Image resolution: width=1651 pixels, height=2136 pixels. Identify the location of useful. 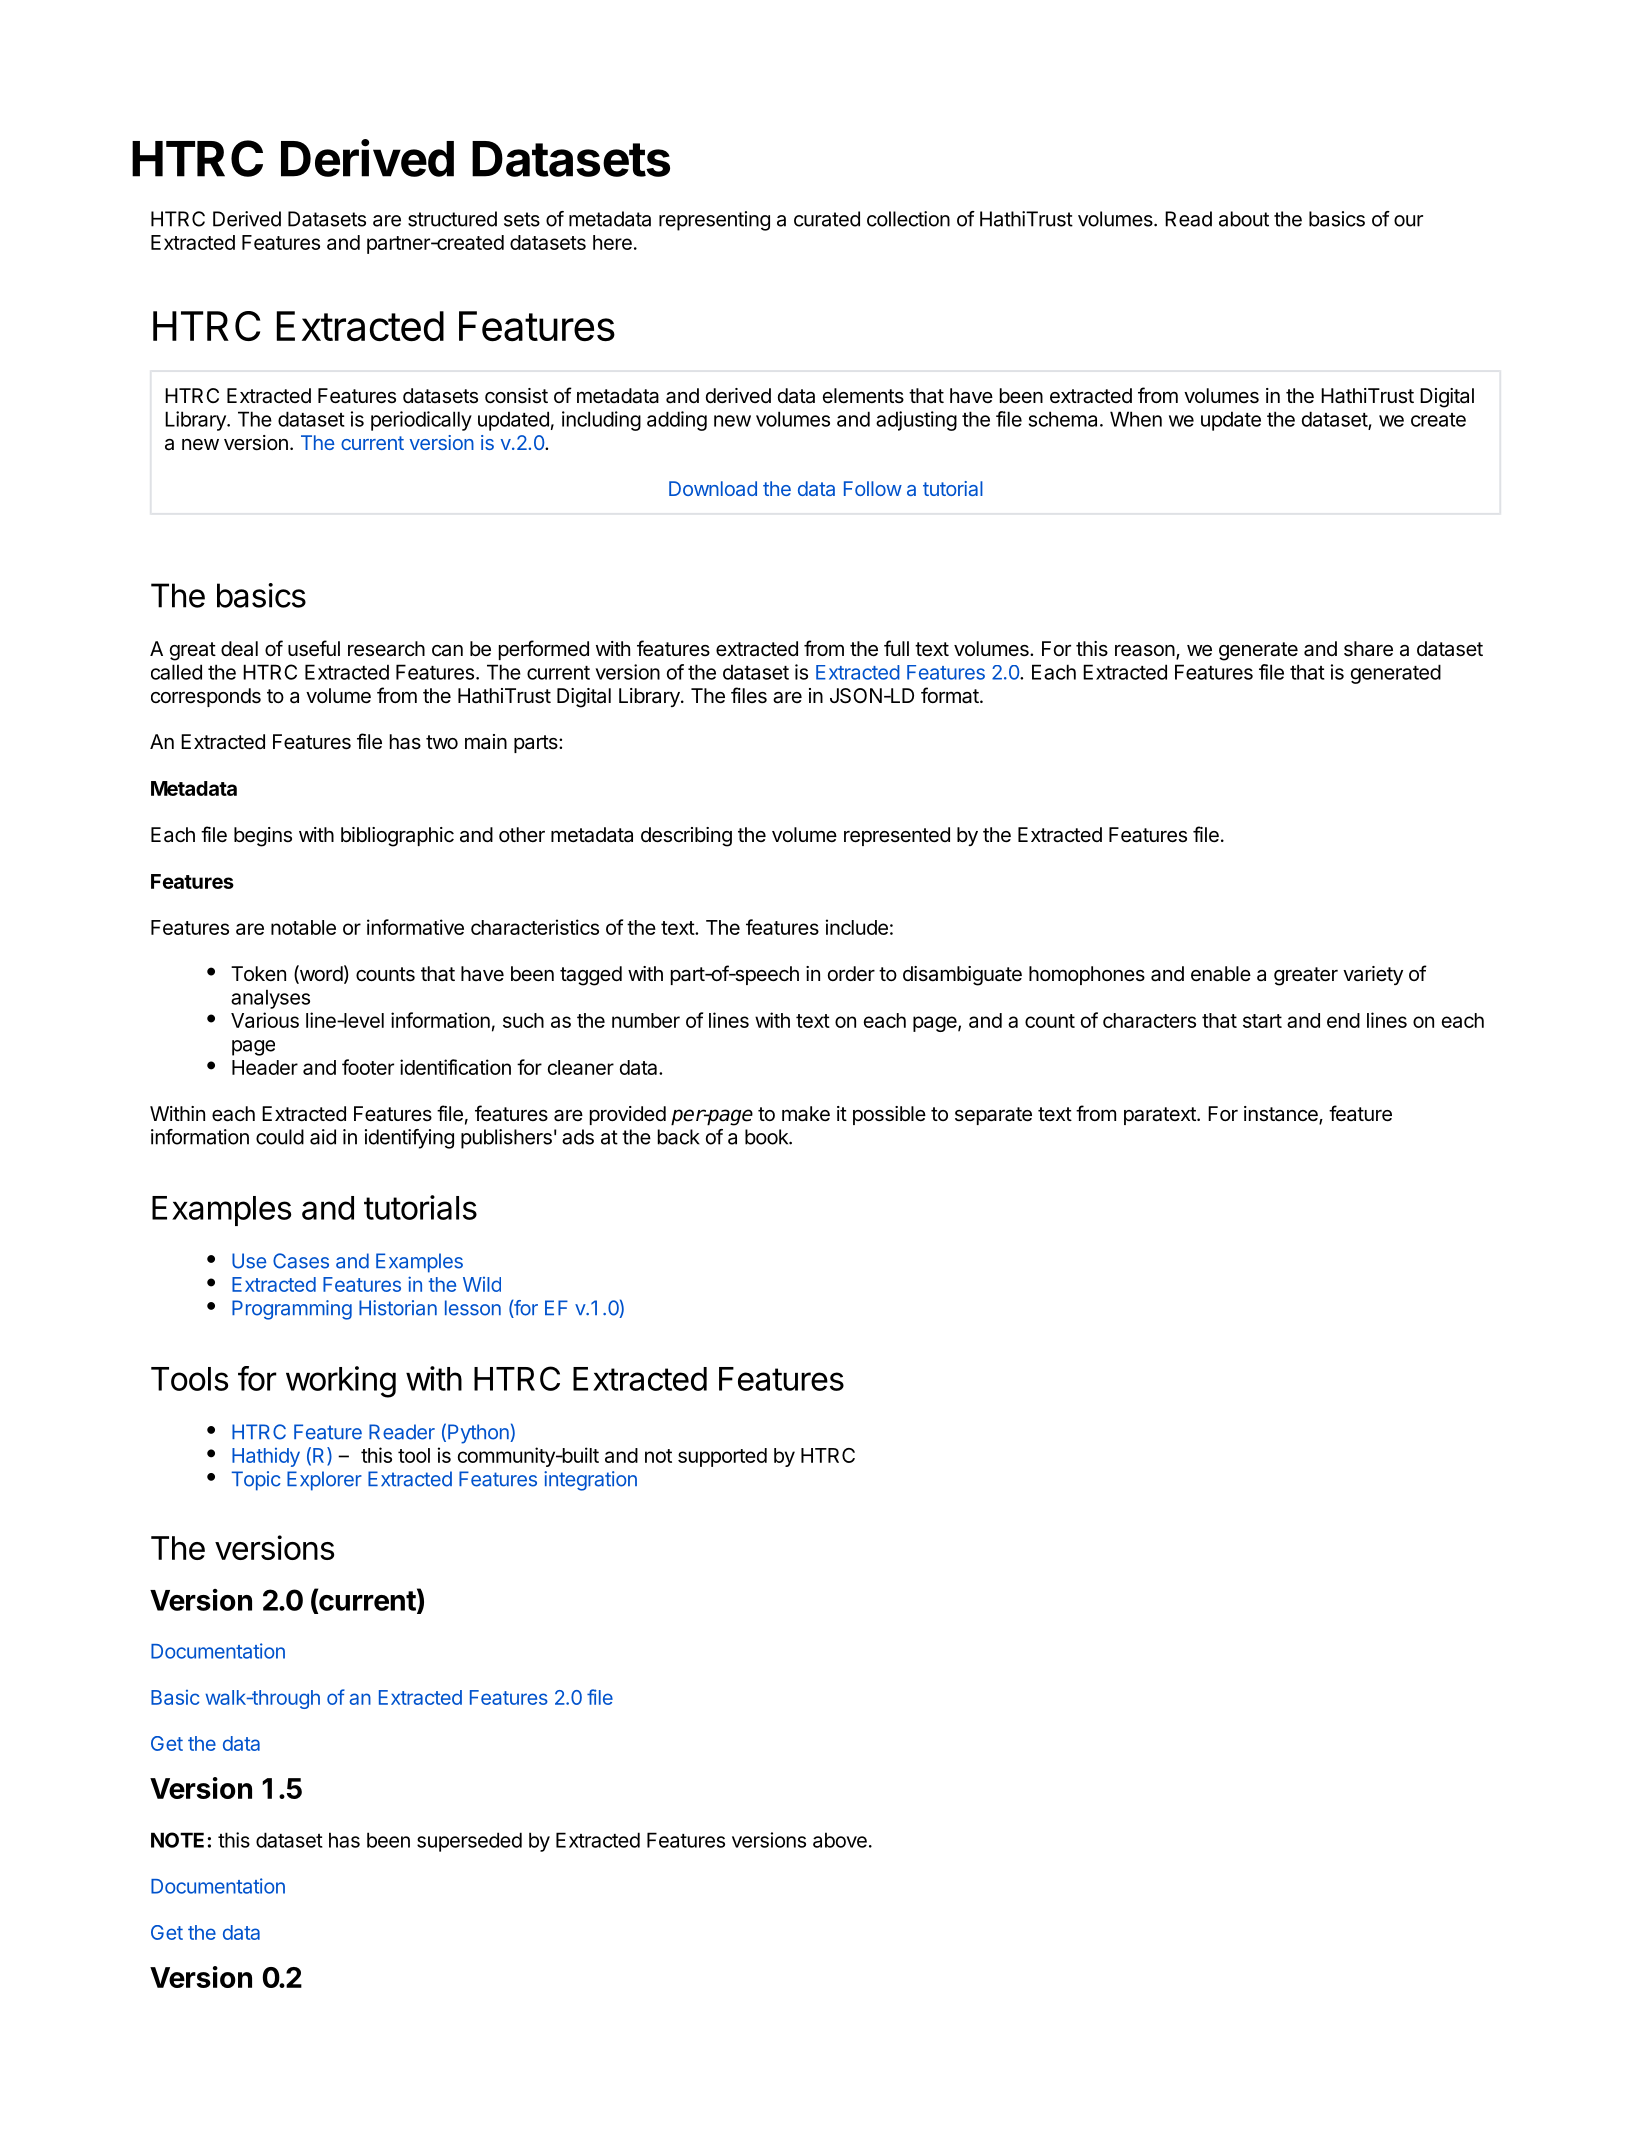
(314, 648).
